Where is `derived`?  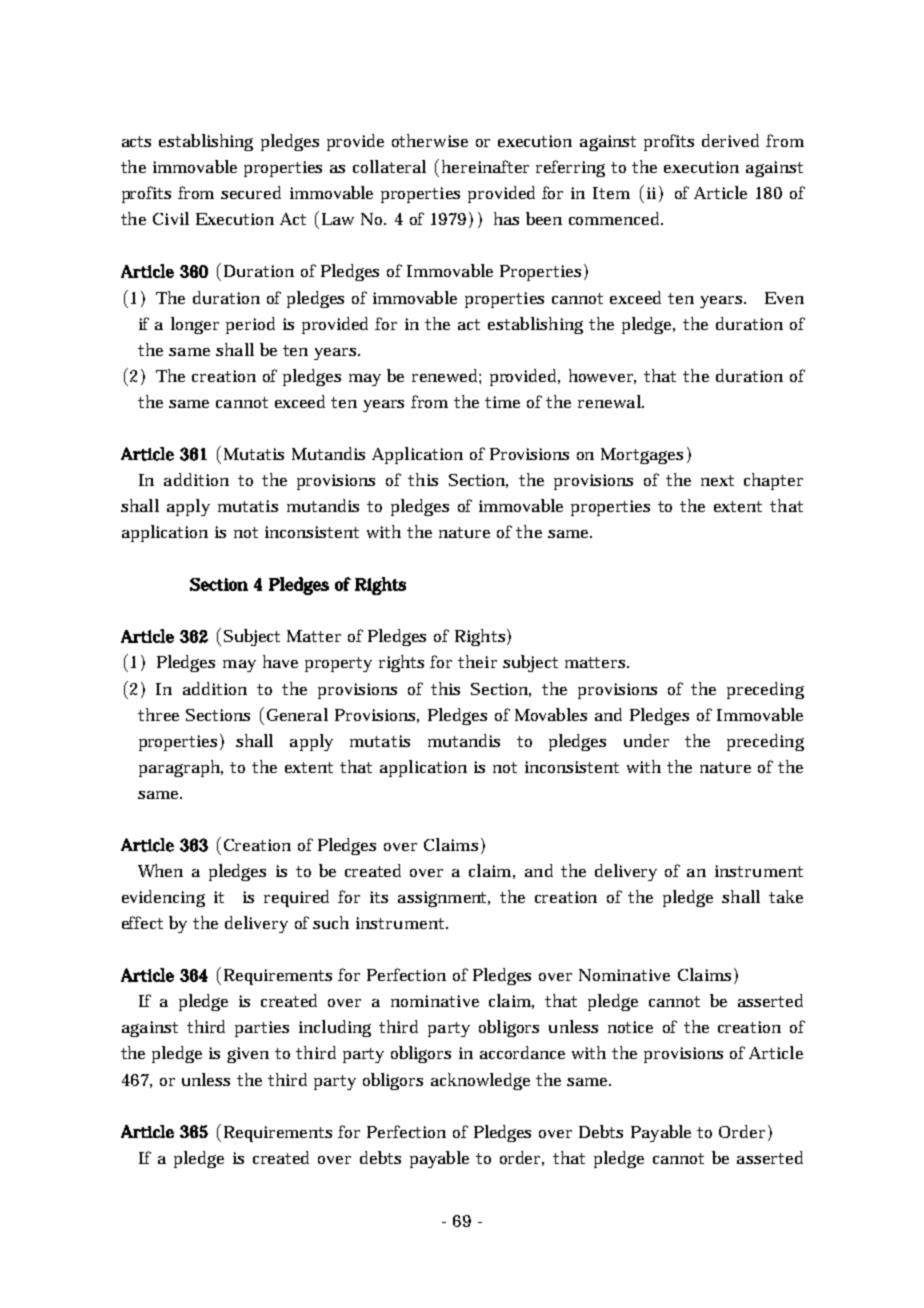
derived is located at coordinates (730, 140).
